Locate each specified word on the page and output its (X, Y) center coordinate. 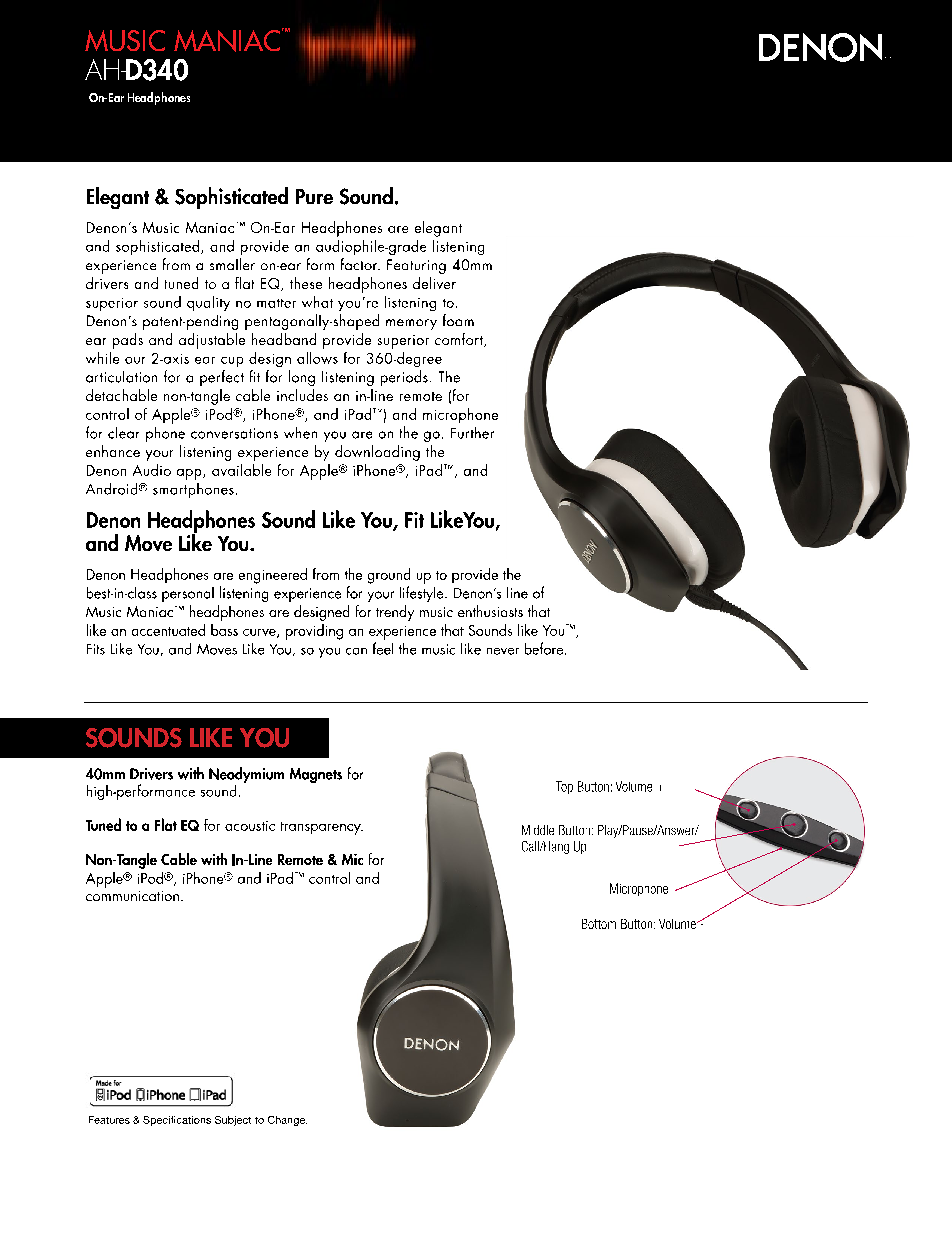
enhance (113, 451)
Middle (538, 830)
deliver (434, 283)
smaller (232, 264)
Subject (233, 1121)
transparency (322, 828)
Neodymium (246, 776)
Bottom (599, 924)
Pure (314, 196)
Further (472, 433)
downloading (377, 453)
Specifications (177, 1121)
